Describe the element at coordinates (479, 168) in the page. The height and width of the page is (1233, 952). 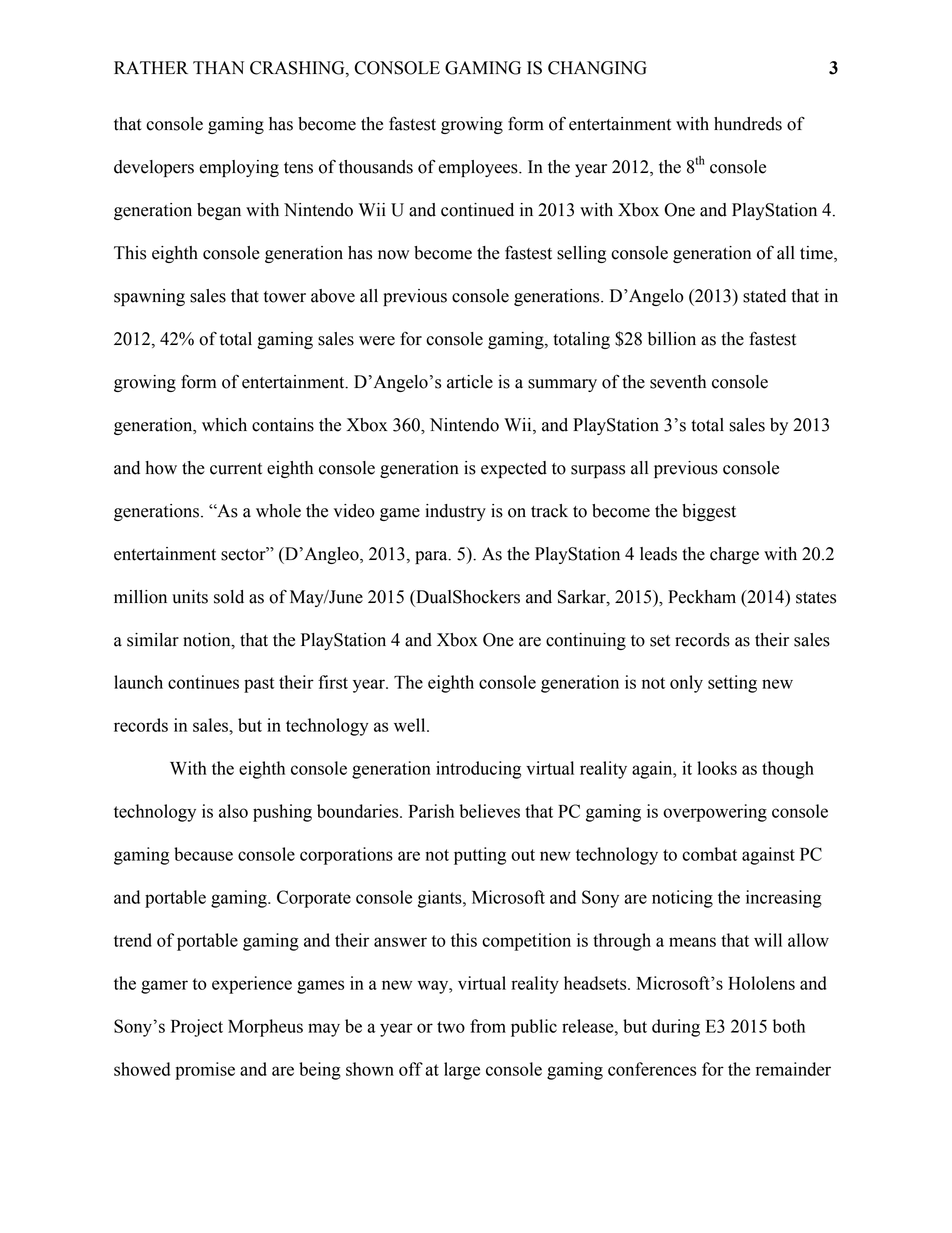
I see `employees` at that location.
